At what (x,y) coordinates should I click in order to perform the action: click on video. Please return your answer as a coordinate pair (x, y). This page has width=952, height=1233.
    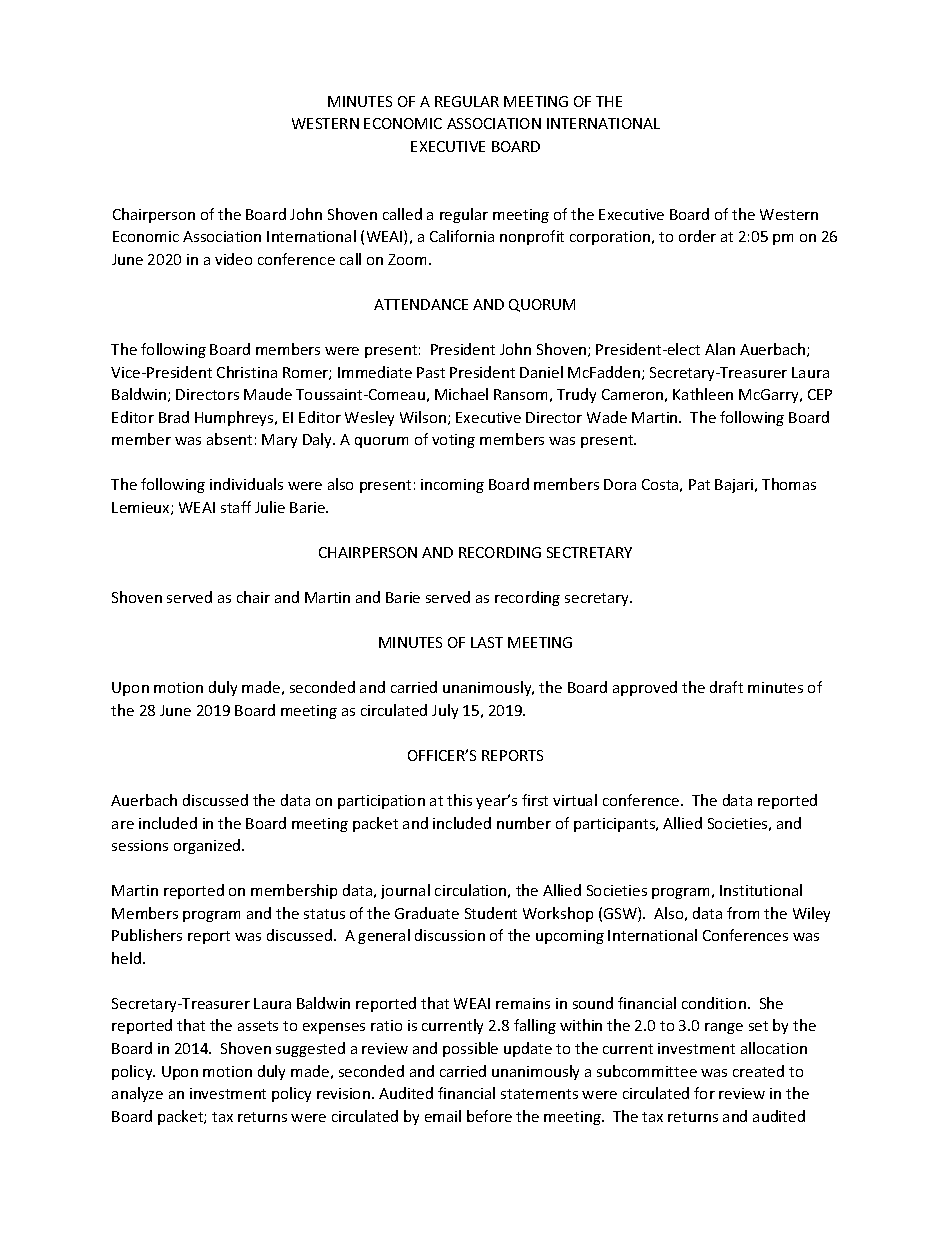
    Looking at the image, I should click on (233, 259).
